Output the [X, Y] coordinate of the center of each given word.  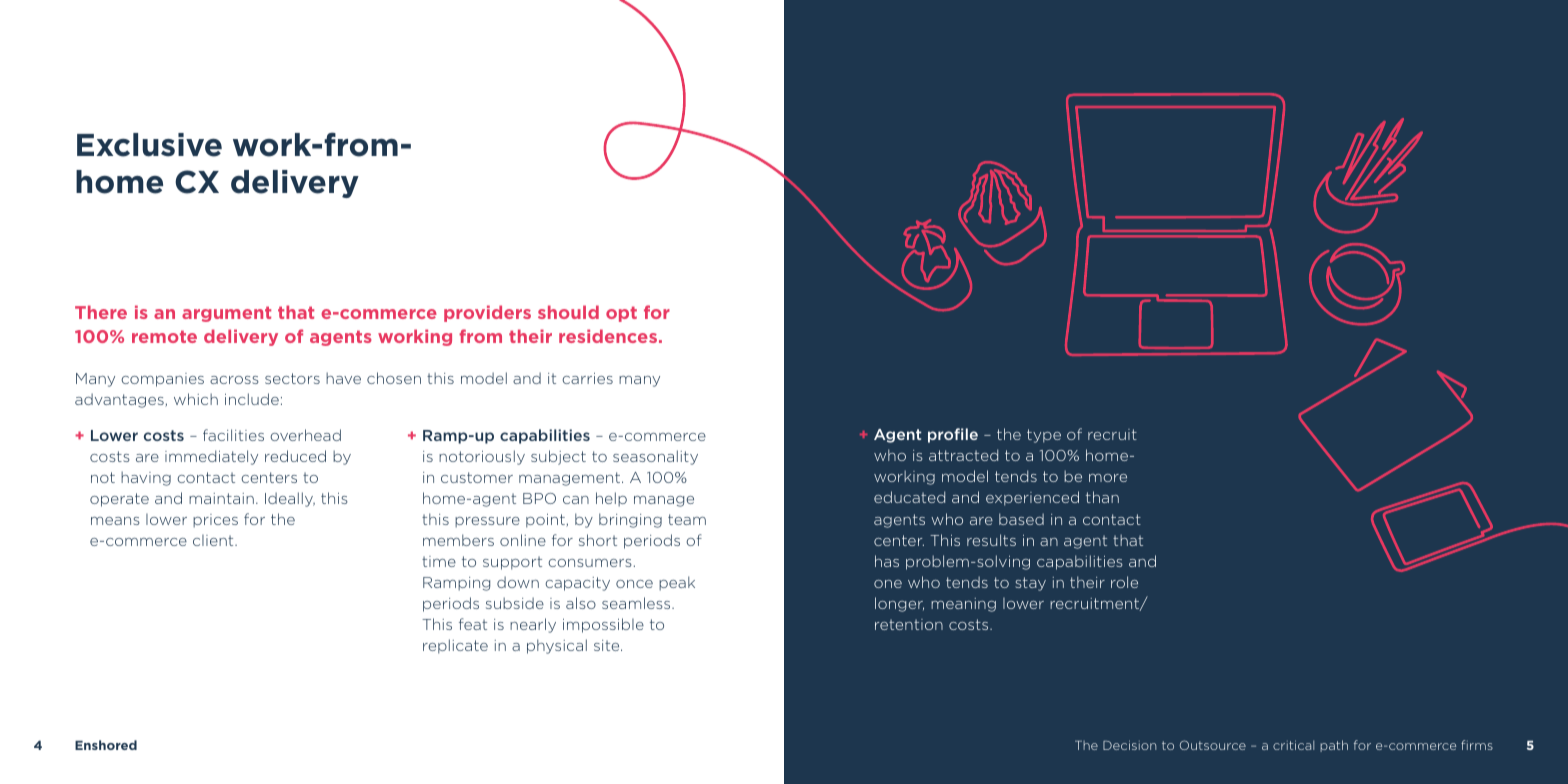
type [1044, 436]
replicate [455, 646]
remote [164, 336]
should [568, 312]
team [687, 519]
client [214, 540]
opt [621, 314]
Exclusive [149, 145]
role [1124, 582]
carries [587, 378]
